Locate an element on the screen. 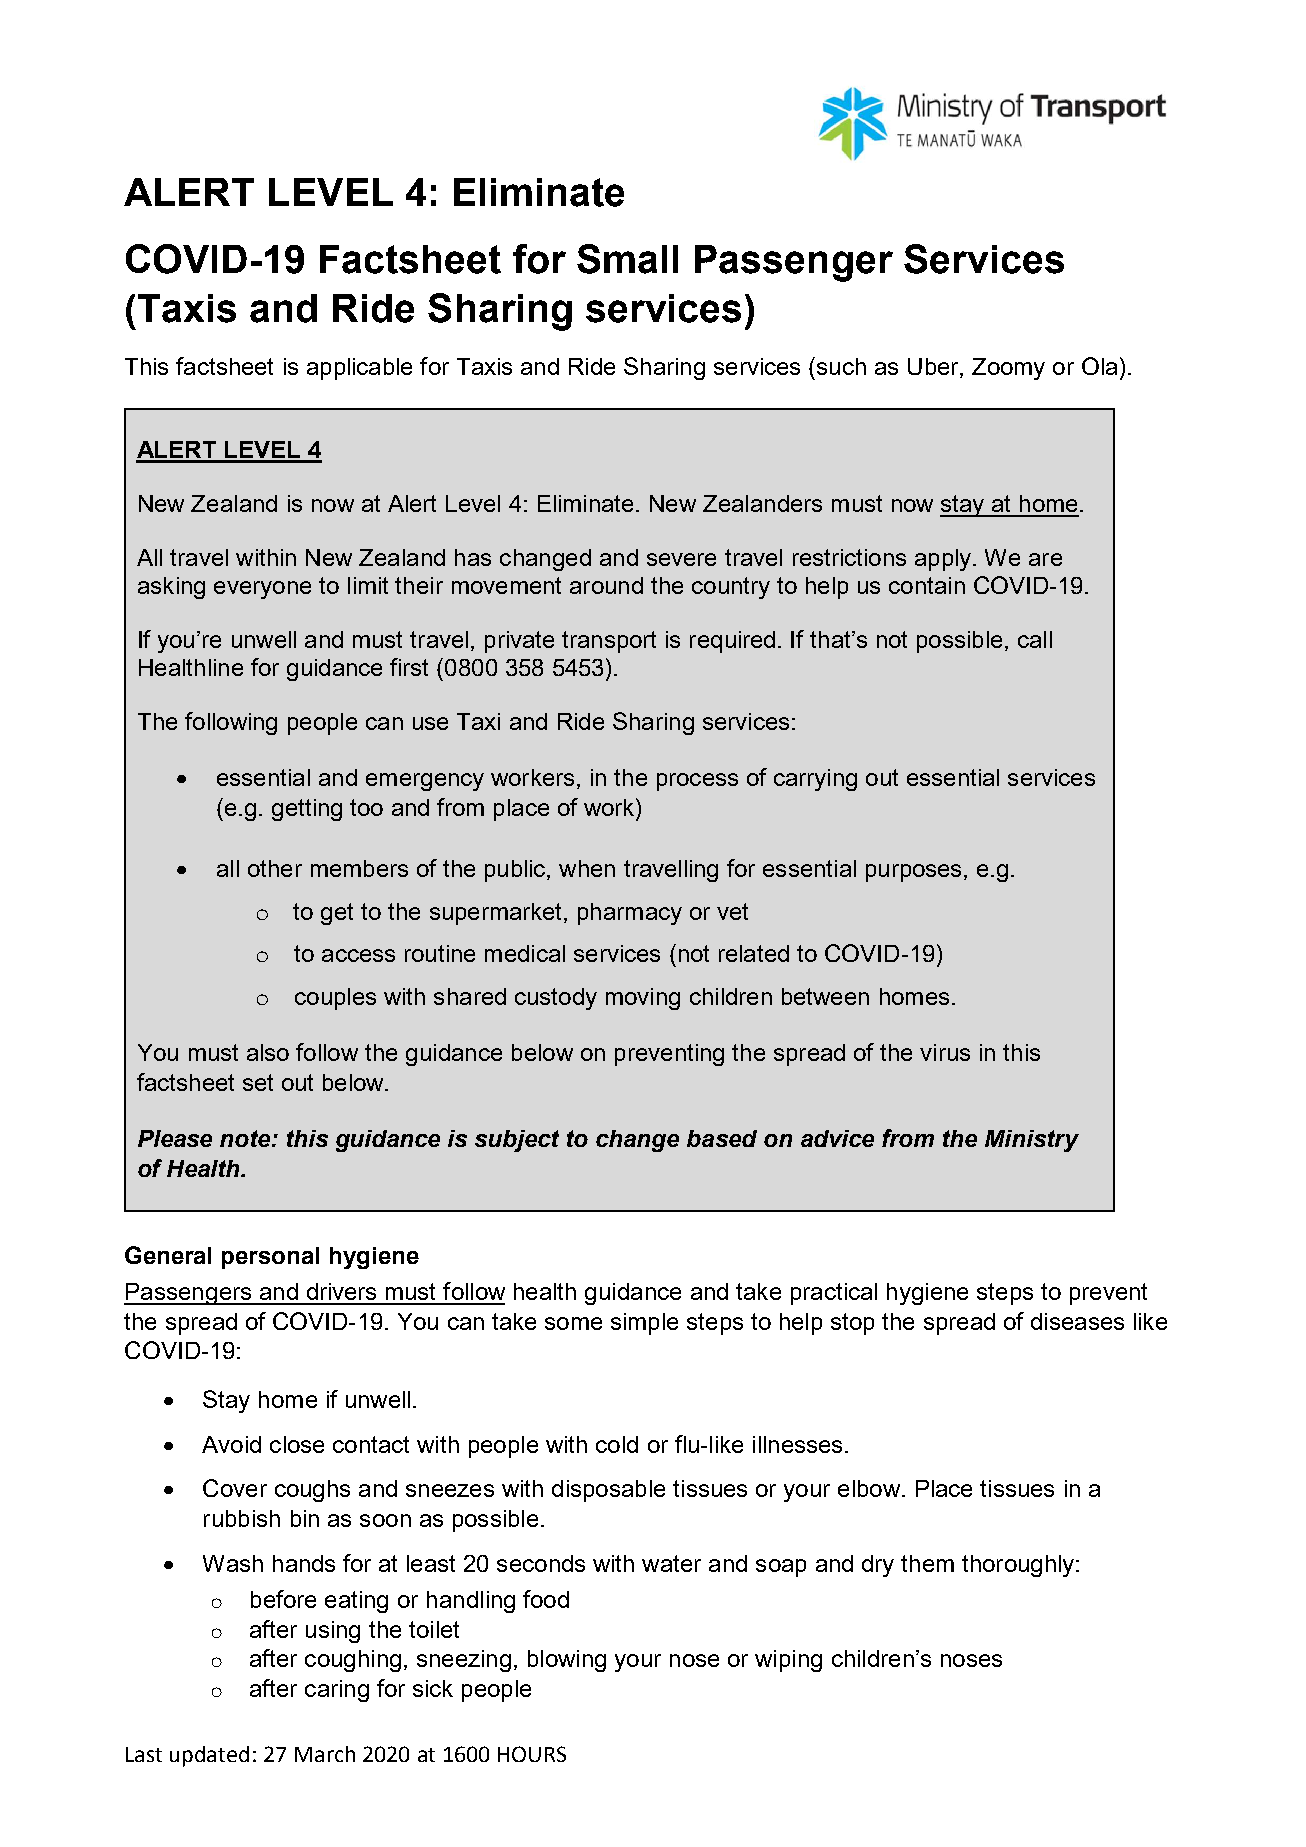  diseases is located at coordinates (1077, 1321).
